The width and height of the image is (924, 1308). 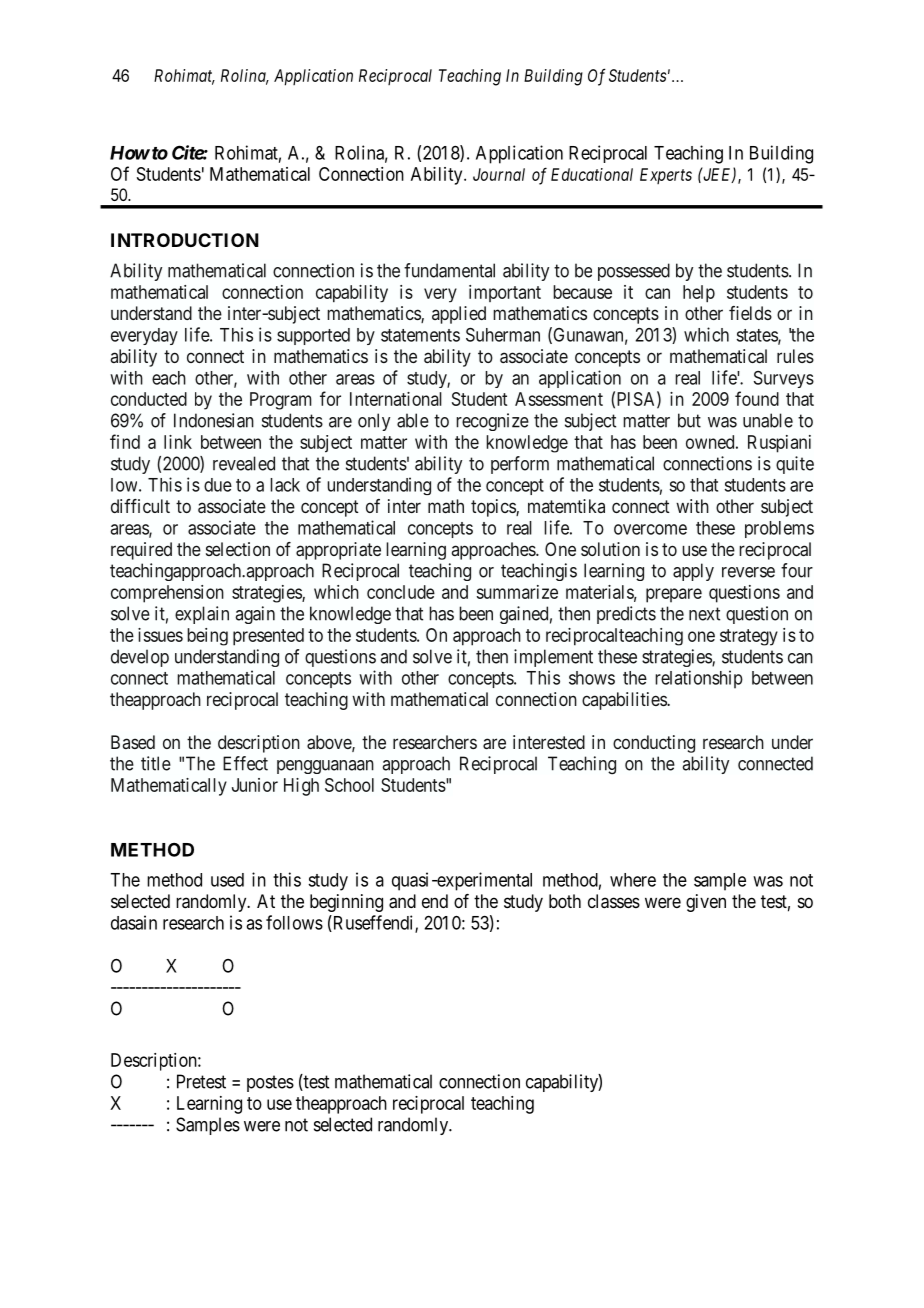 I want to click on statements, so click(x=420, y=335).
